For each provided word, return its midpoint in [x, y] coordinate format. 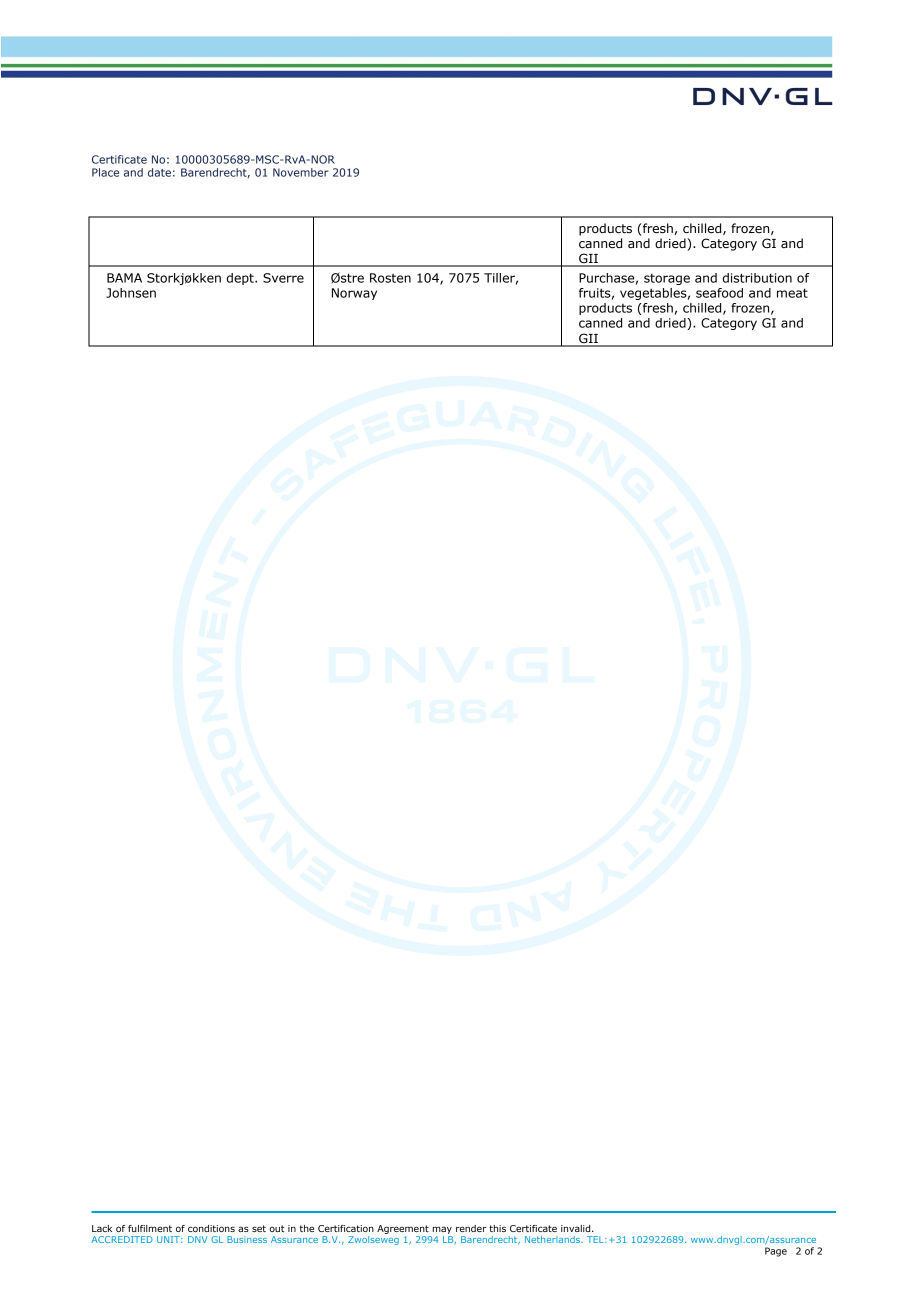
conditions [211, 1228]
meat [792, 293]
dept [241, 279]
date [159, 172]
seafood [719, 293]
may [442, 1230]
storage [667, 279]
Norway [354, 294]
